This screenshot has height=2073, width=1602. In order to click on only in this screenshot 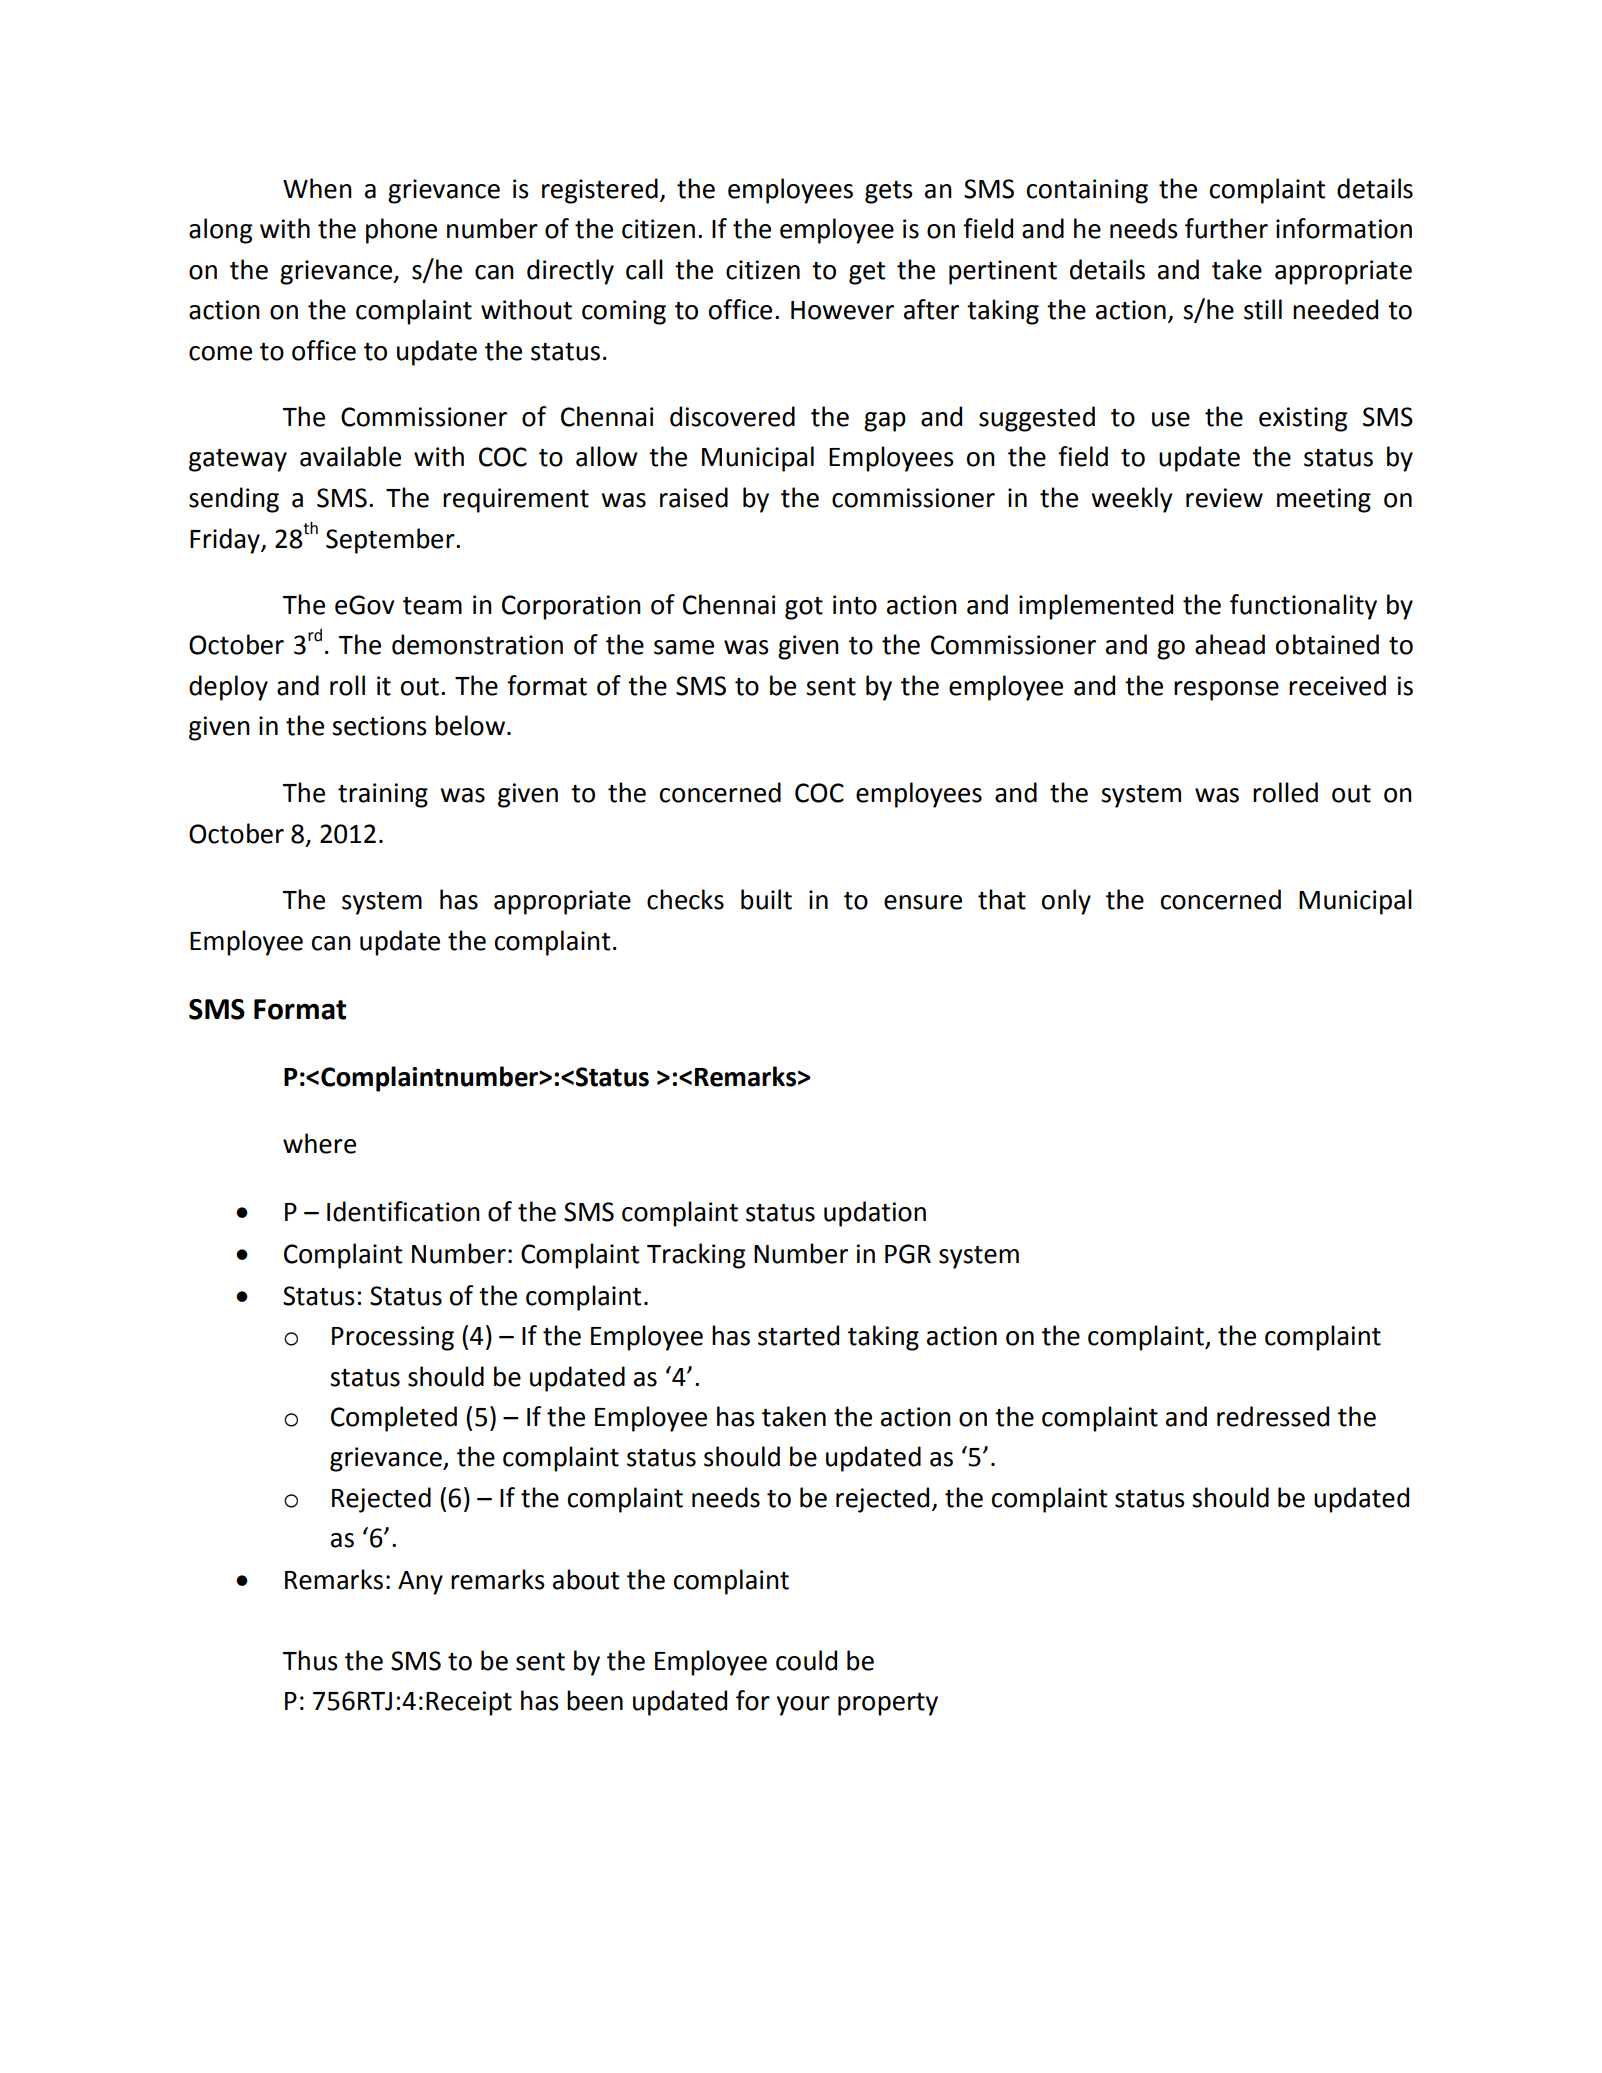, I will do `click(1066, 902)`.
